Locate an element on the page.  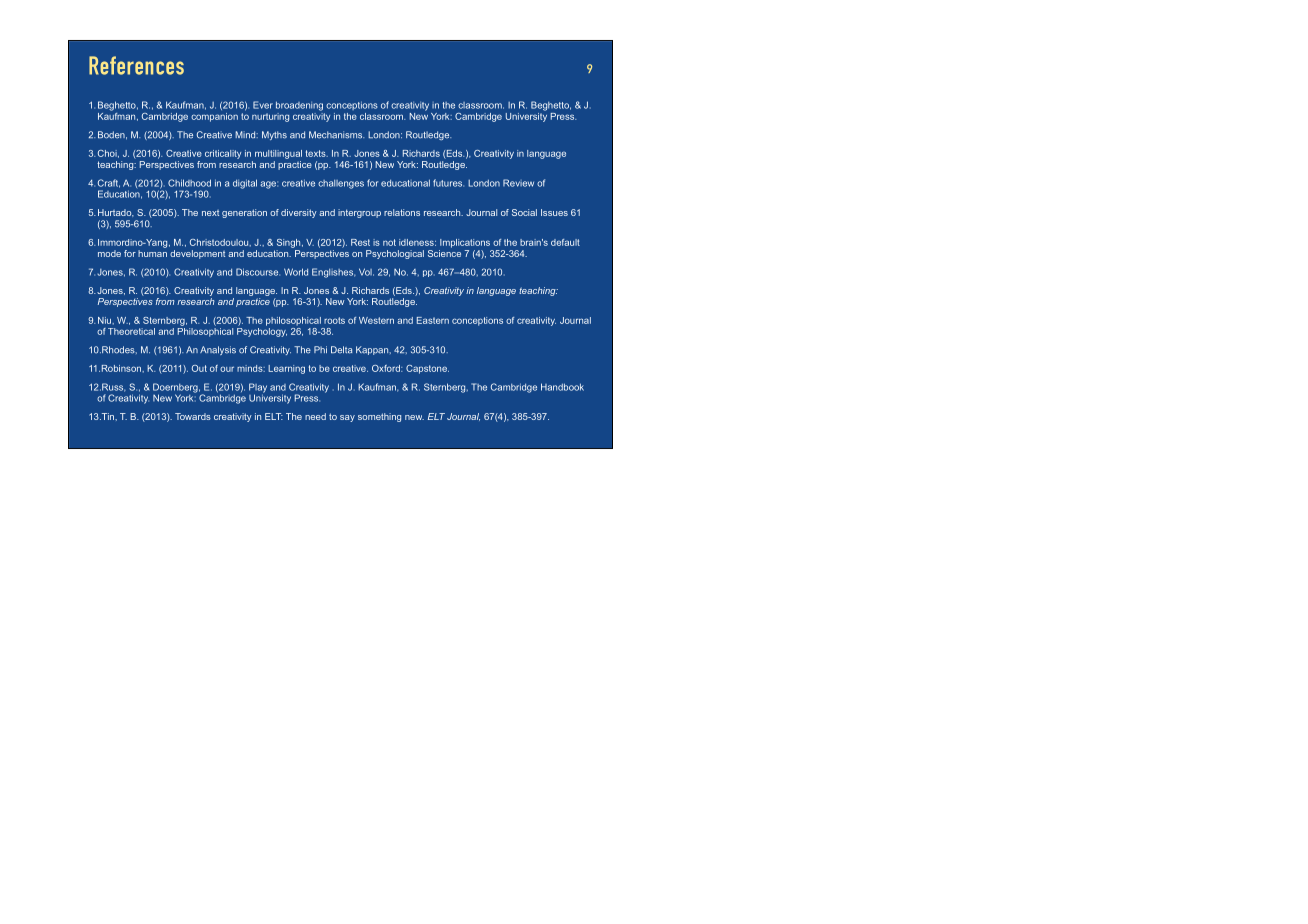
broadening is located at coordinates (299, 106).
